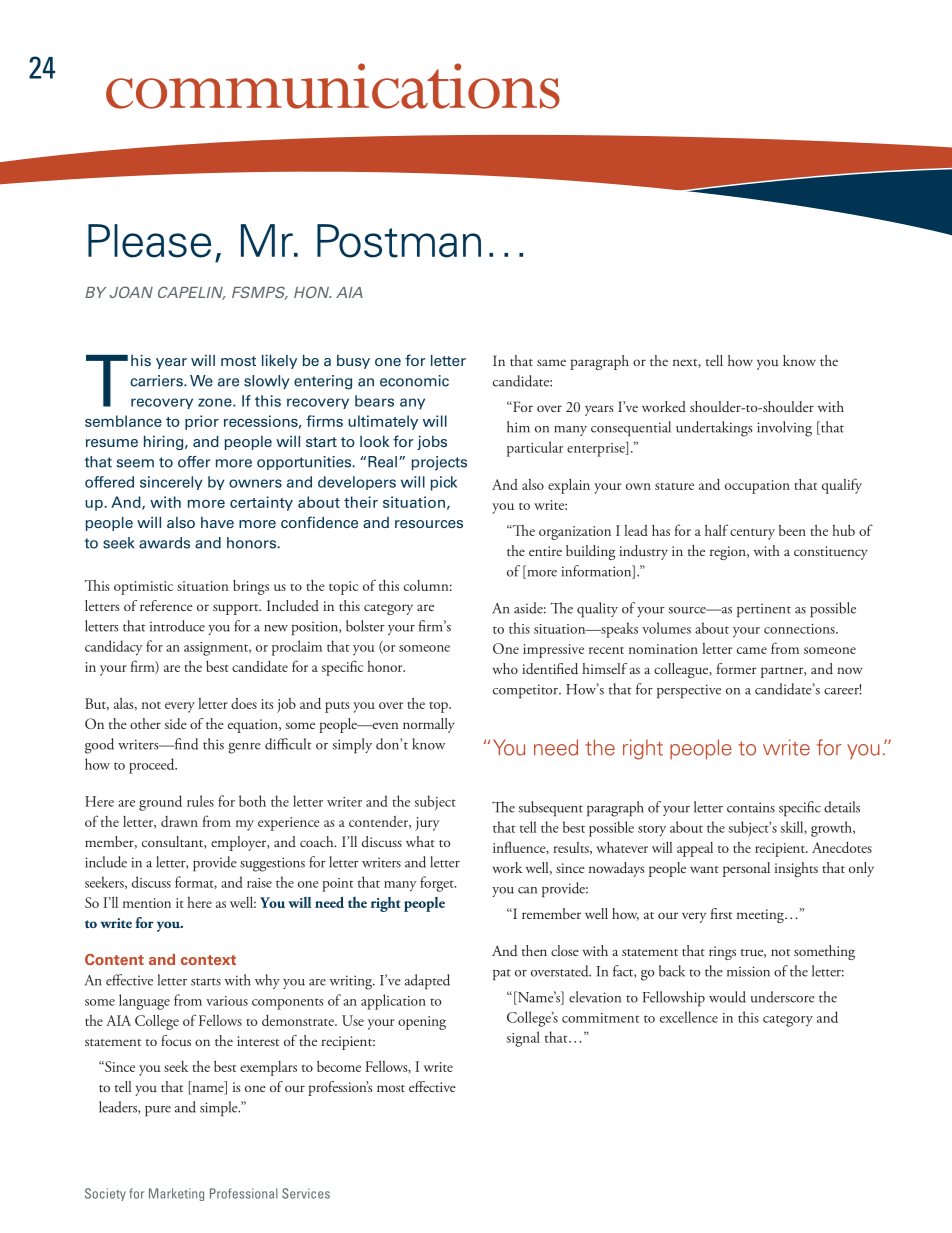 This screenshot has width=952, height=1233. Describe the element at coordinates (551, 362) in the screenshot. I see `same` at that location.
